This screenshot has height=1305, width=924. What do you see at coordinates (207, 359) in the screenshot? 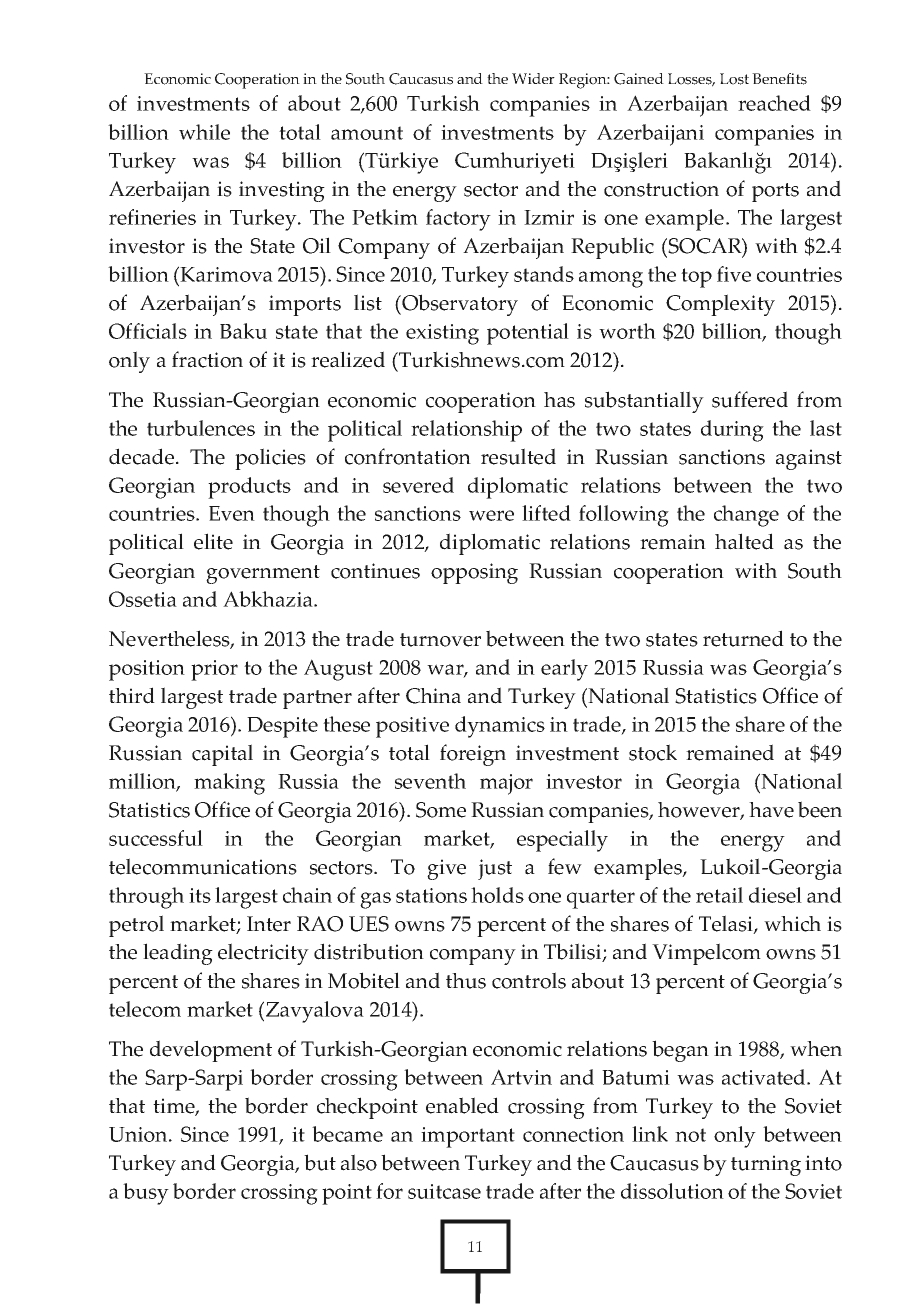
I see `fraction` at bounding box center [207, 359].
